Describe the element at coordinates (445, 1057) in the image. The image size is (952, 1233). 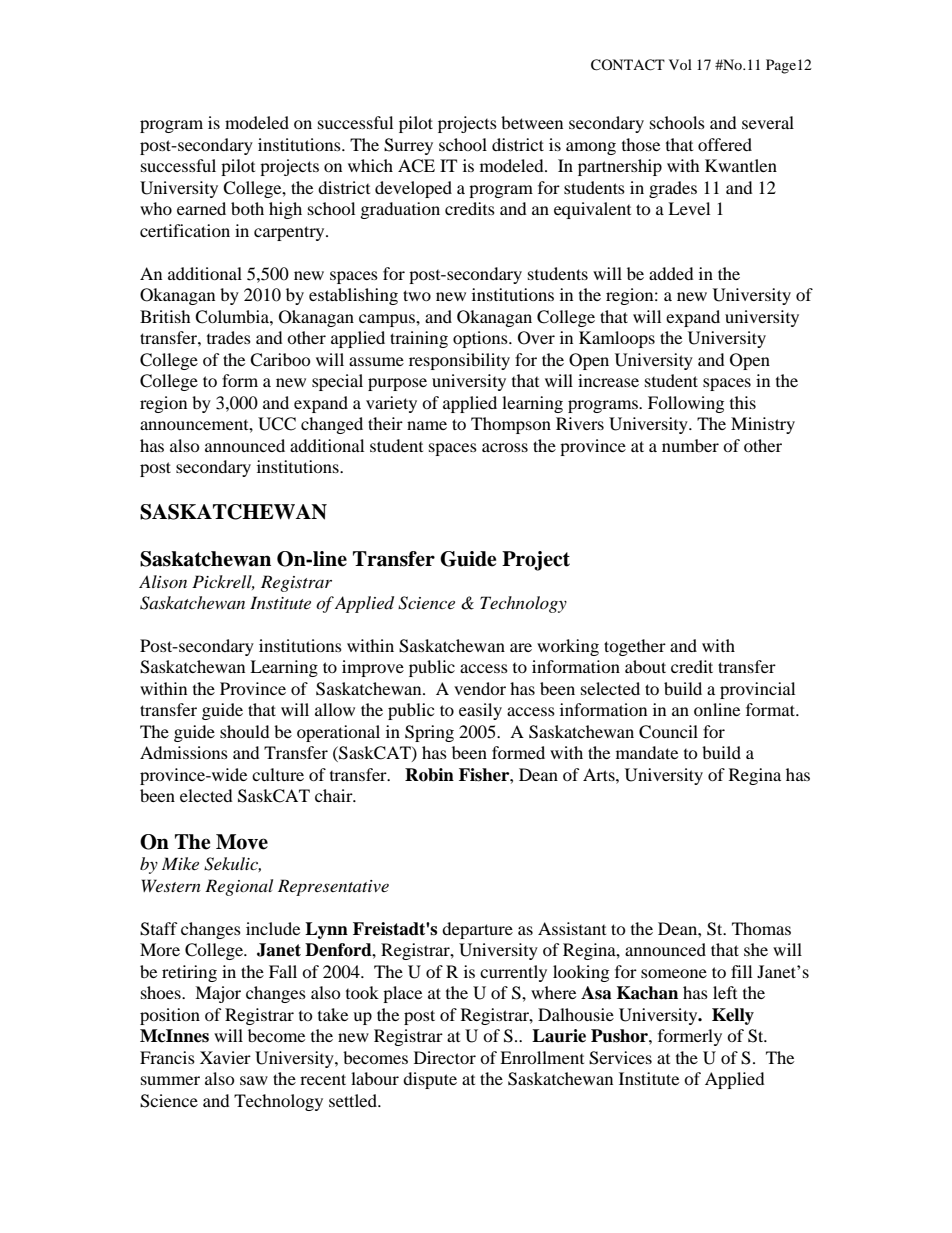
I see `Director` at that location.
